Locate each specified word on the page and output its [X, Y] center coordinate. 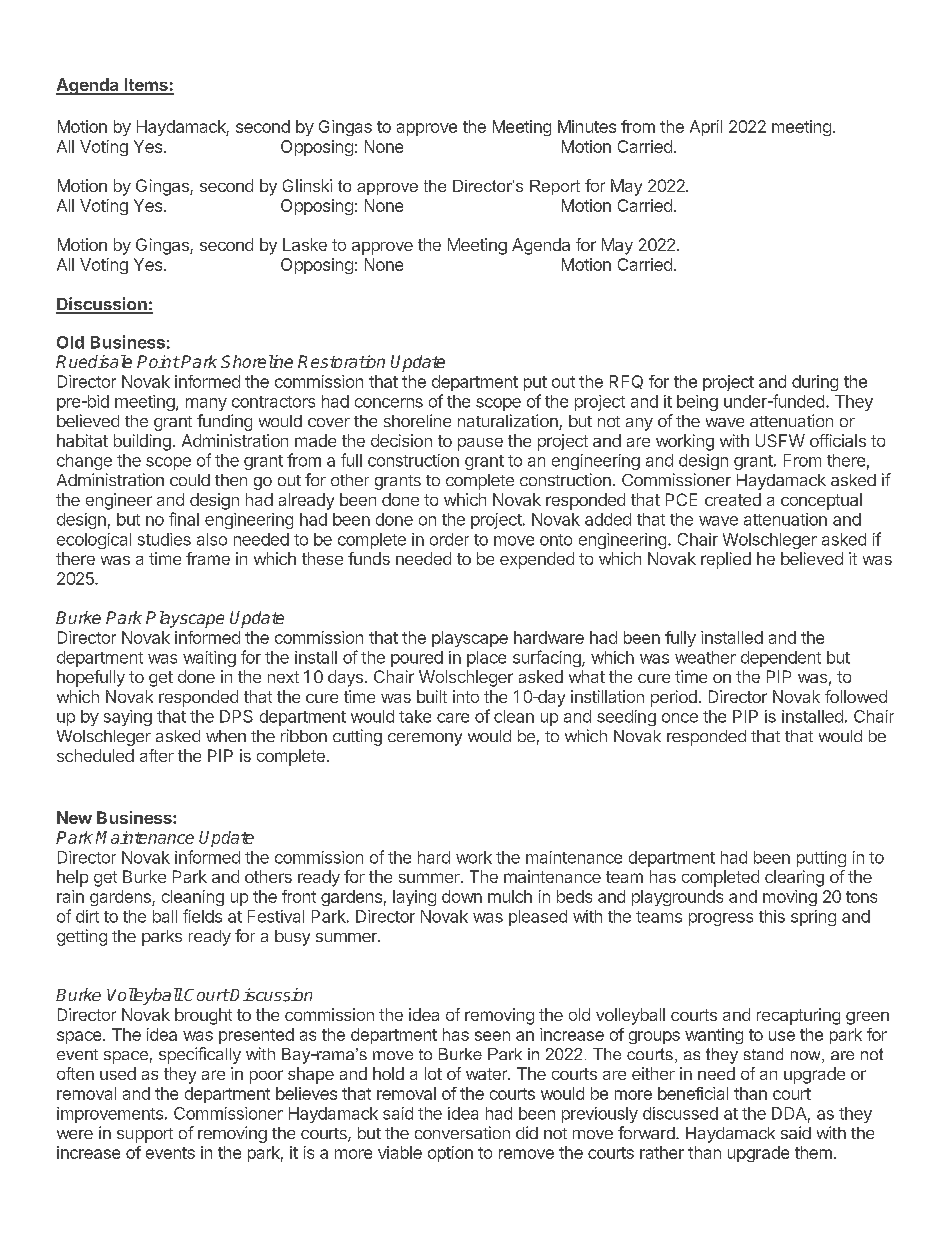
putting [821, 859]
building [142, 442]
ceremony [425, 739]
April [706, 128]
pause [480, 444]
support [145, 1135]
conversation [462, 1132]
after [157, 755]
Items [146, 86]
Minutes [587, 126]
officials [838, 440]
